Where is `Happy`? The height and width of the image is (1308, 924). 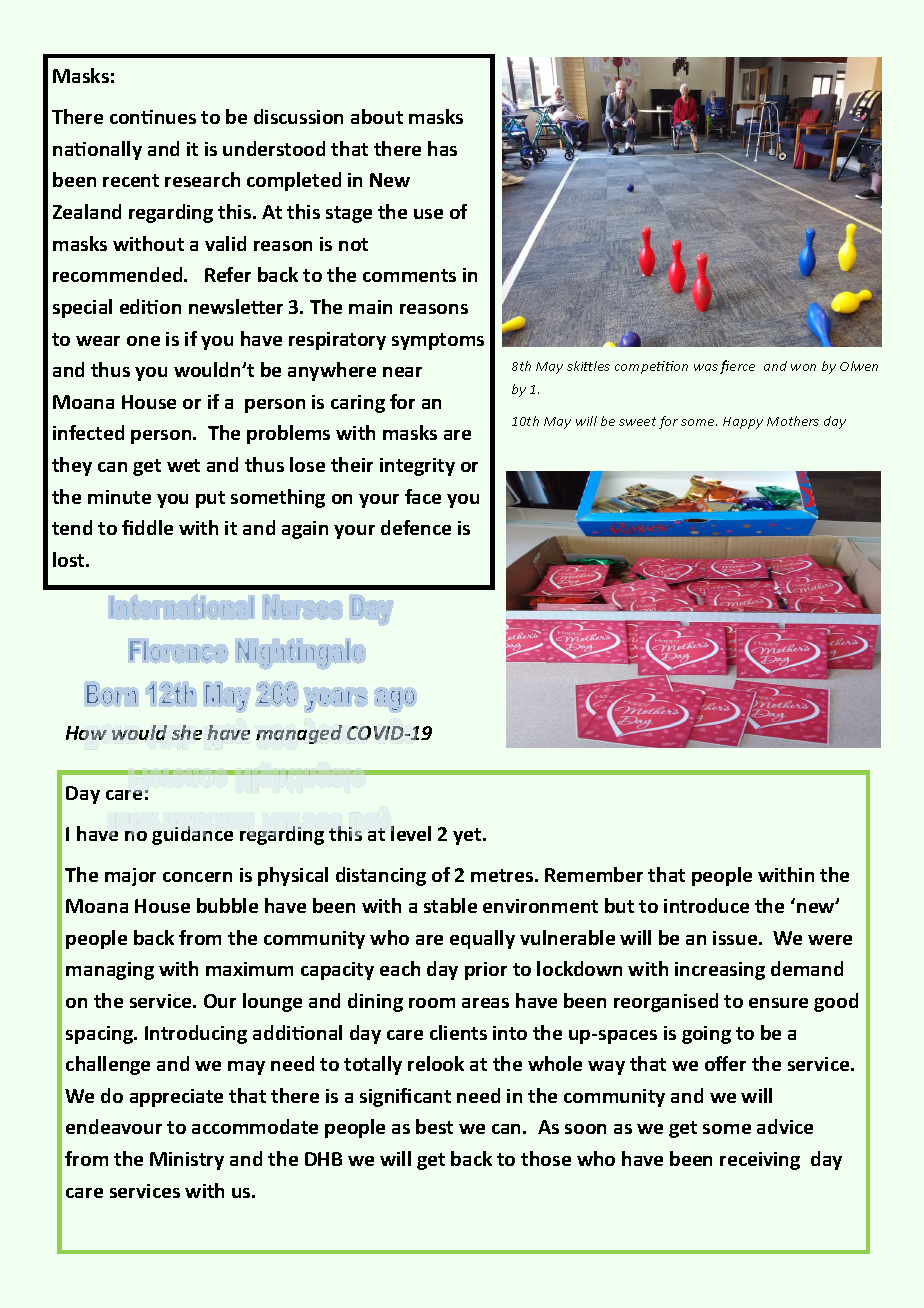
Happy is located at coordinates (743, 423).
